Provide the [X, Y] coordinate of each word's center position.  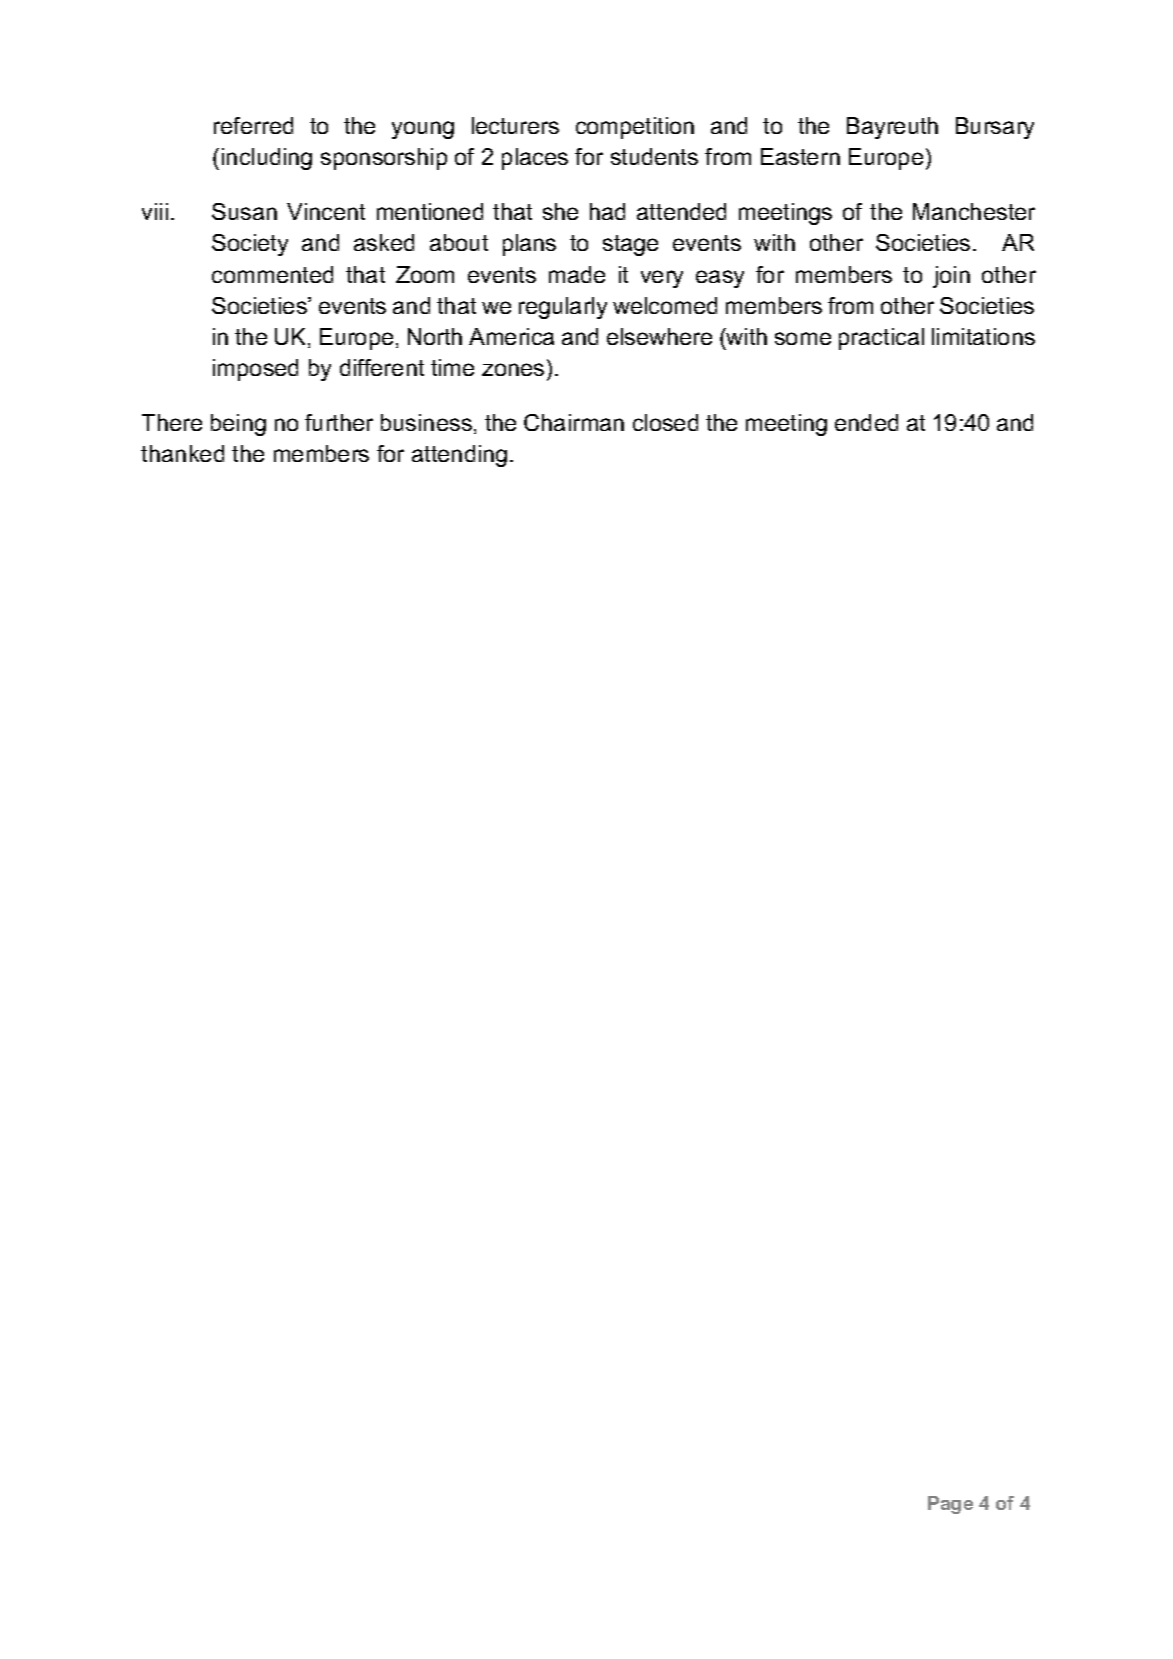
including [267, 159]
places [535, 159]
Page [950, 1505]
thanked [182, 453]
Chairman [574, 422]
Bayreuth [892, 128]
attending [459, 456]
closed [665, 422]
